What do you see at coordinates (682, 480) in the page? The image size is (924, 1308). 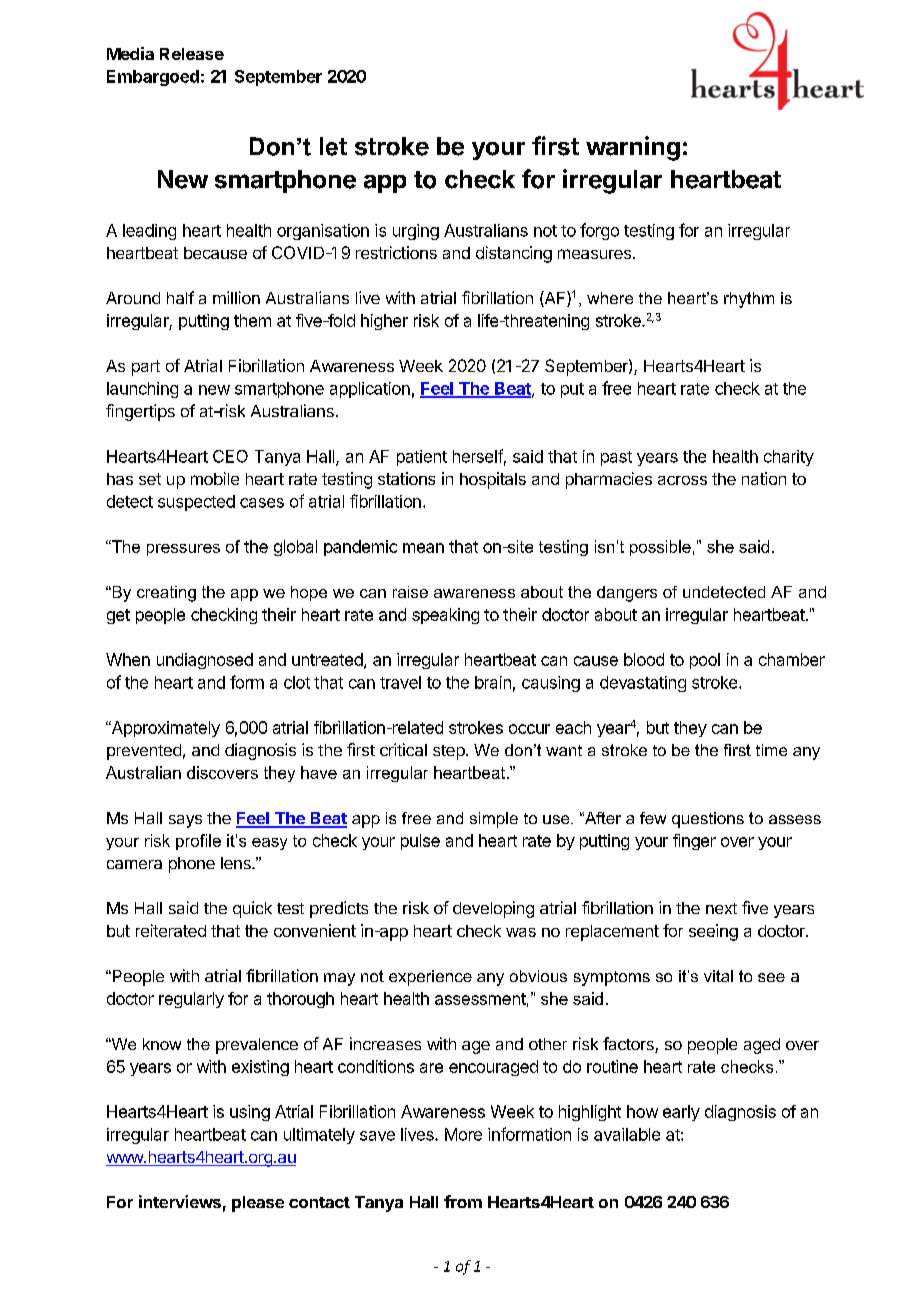 I see `across` at bounding box center [682, 480].
